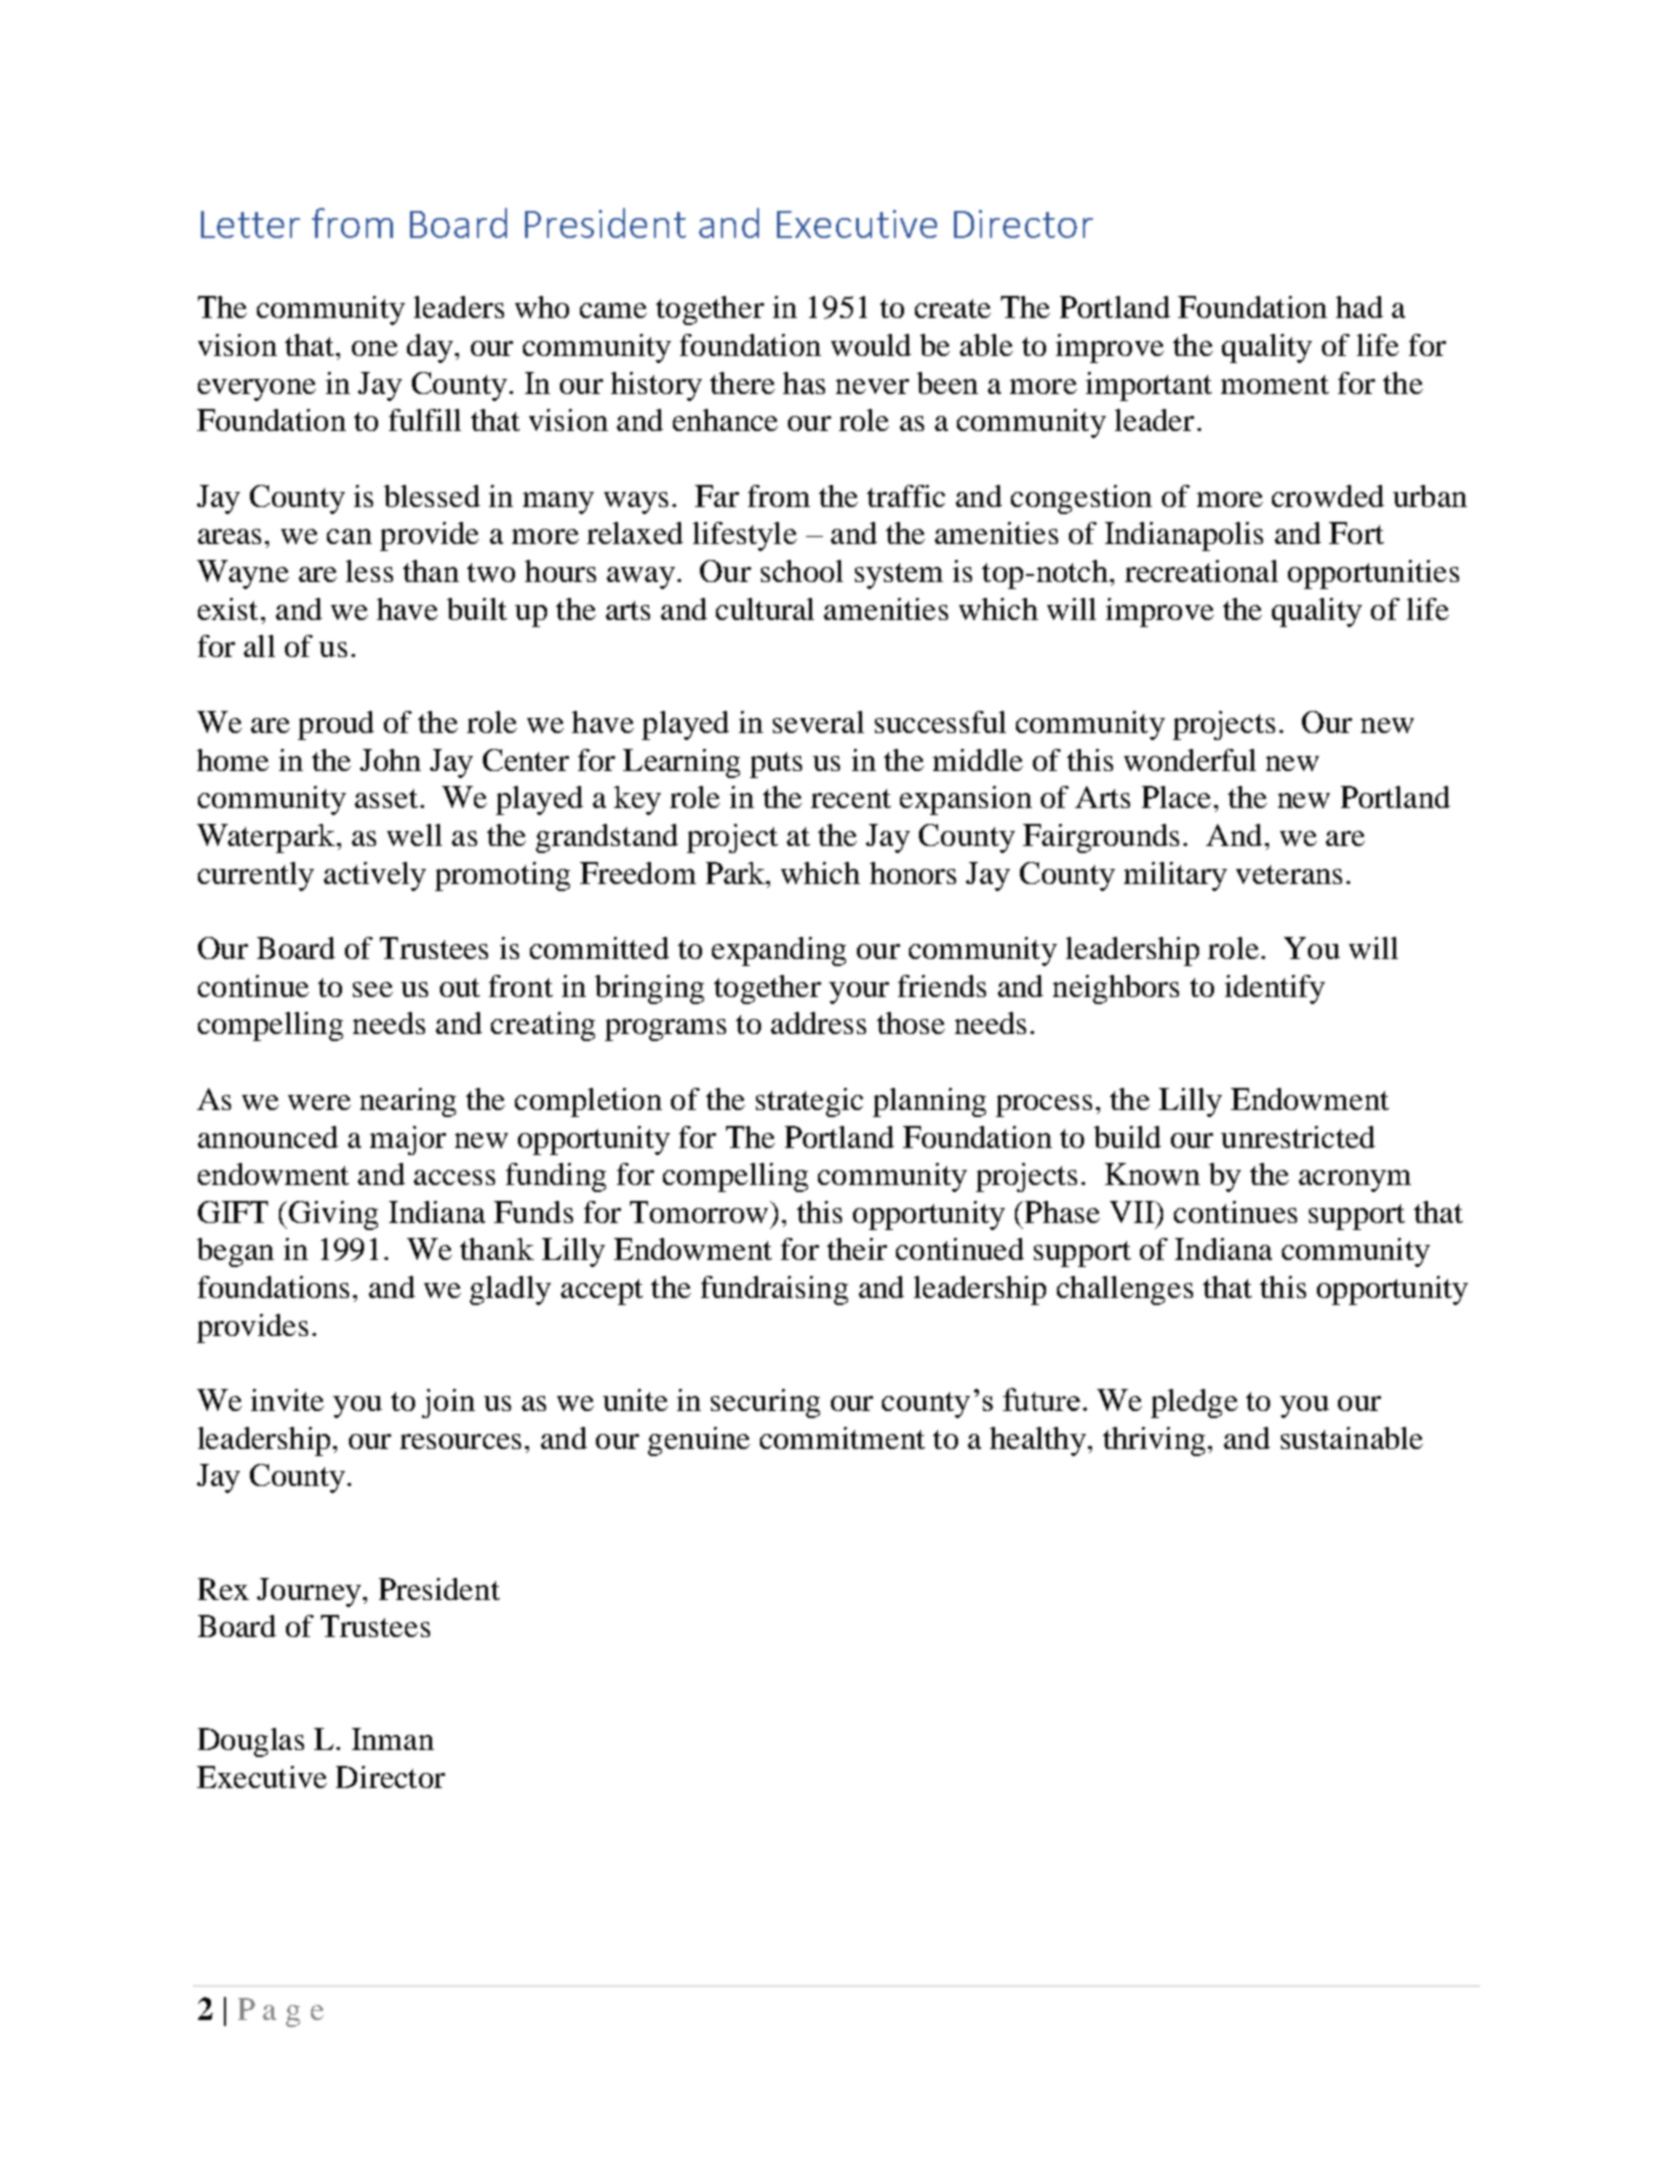 The height and width of the screenshot is (2163, 1672). What do you see at coordinates (1194, 1403) in the screenshot?
I see `pledge` at bounding box center [1194, 1403].
